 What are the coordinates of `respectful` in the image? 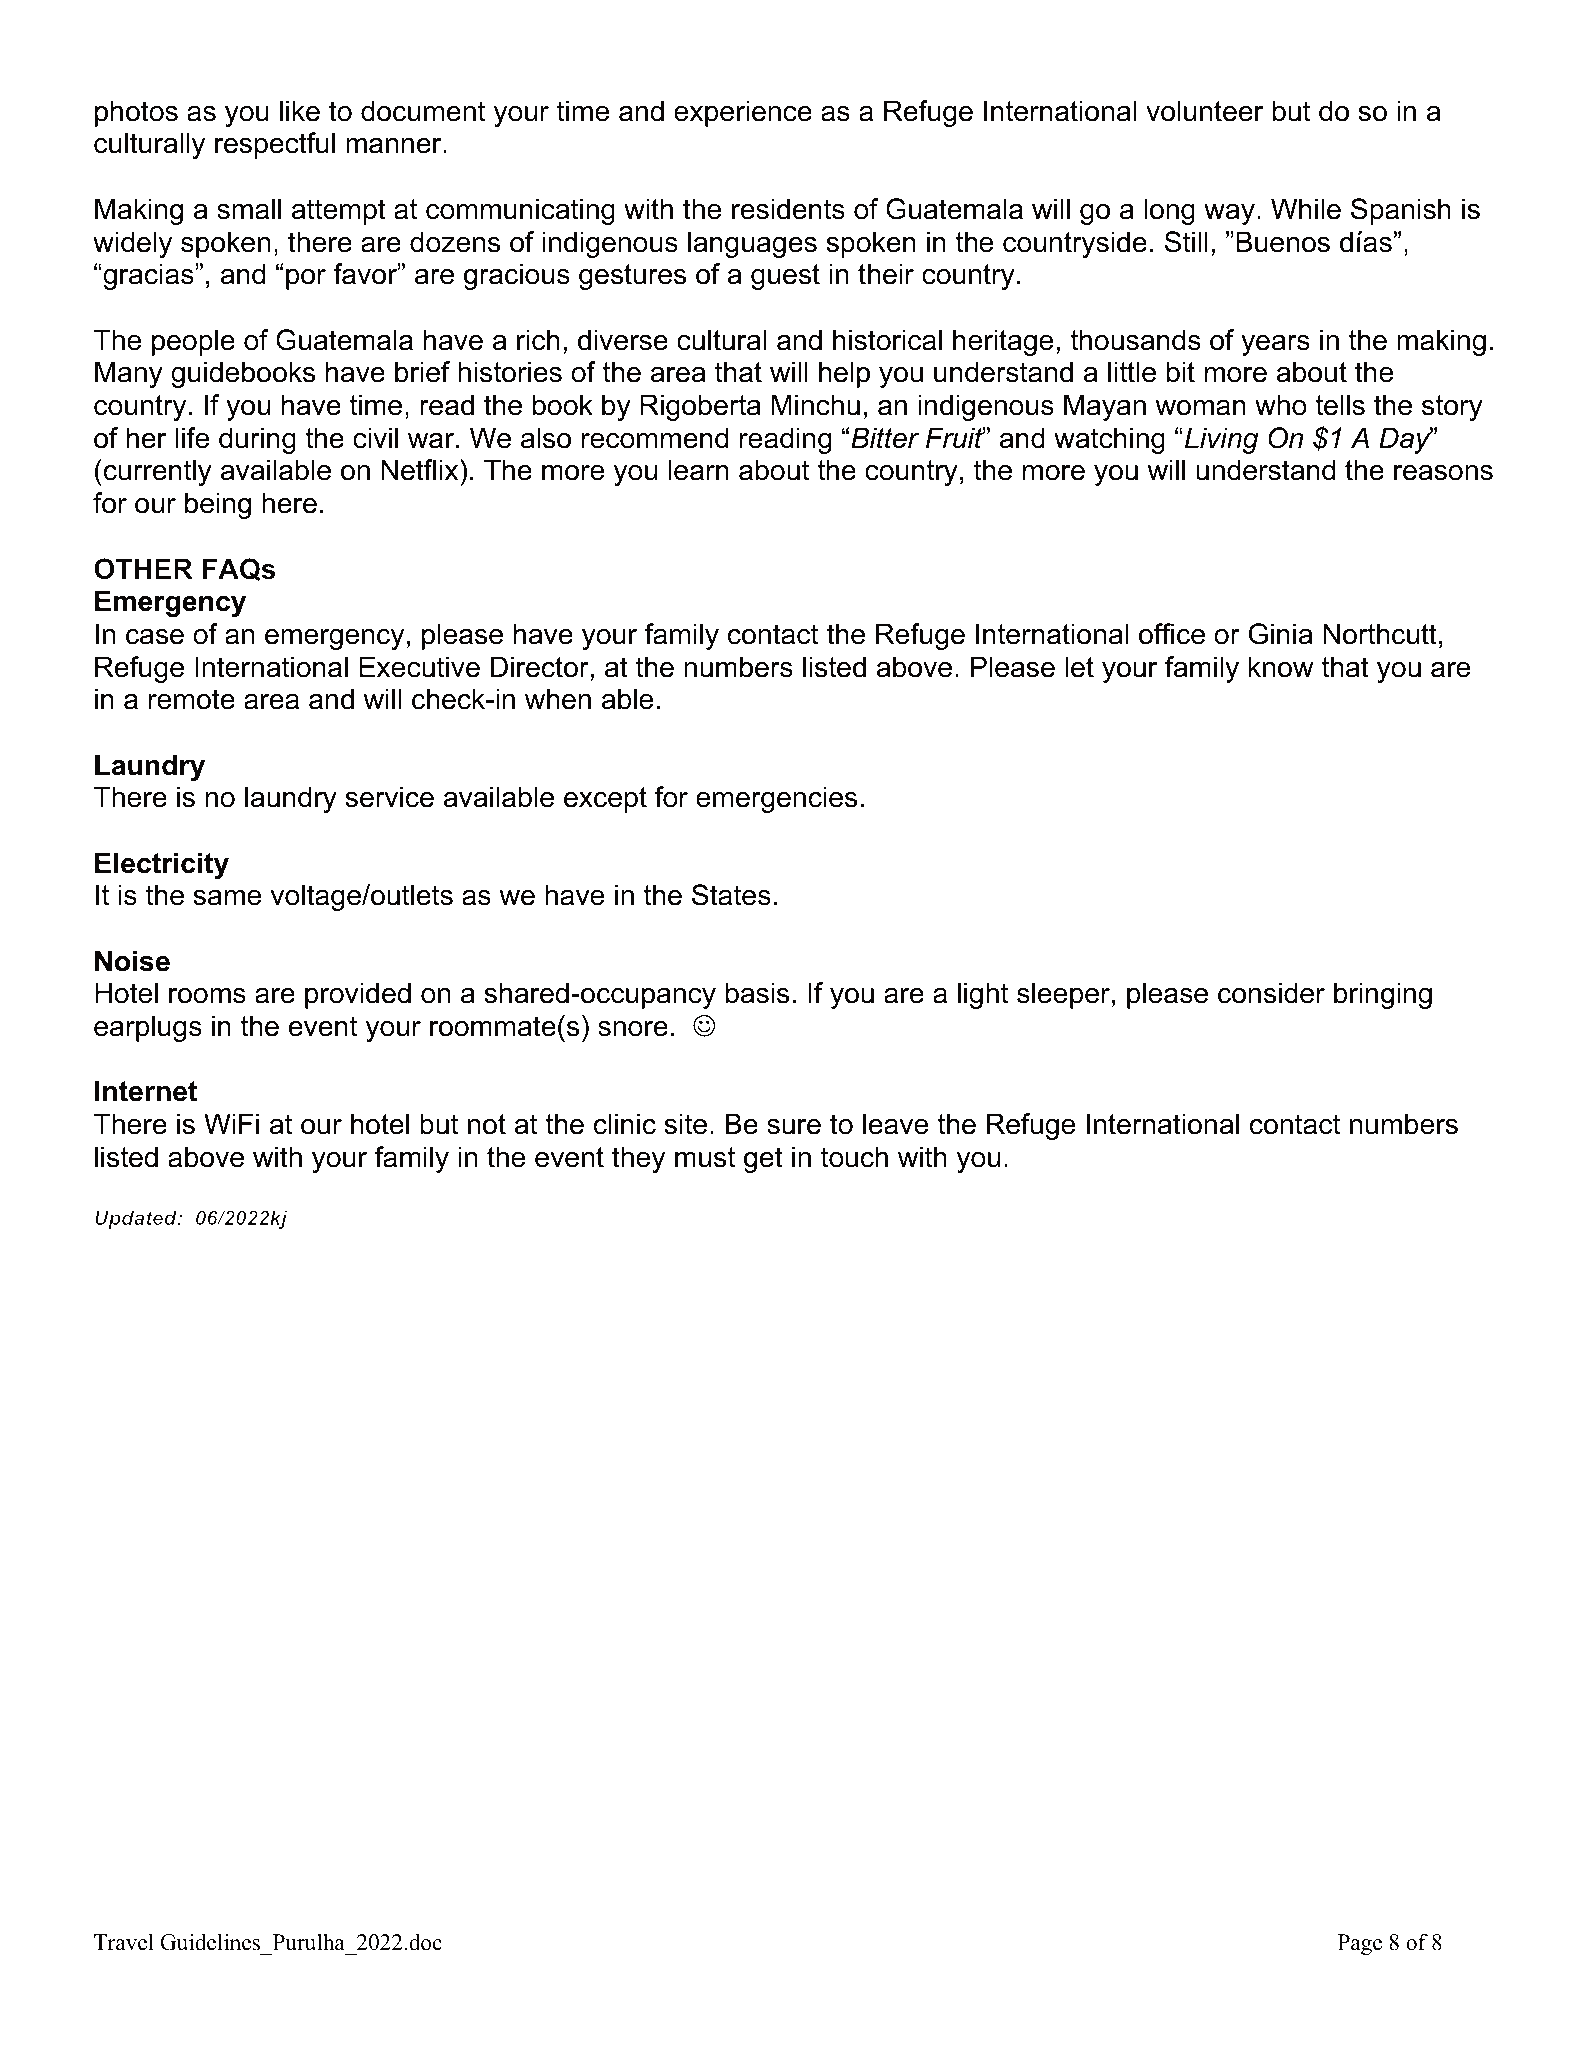 It's located at (275, 145).
